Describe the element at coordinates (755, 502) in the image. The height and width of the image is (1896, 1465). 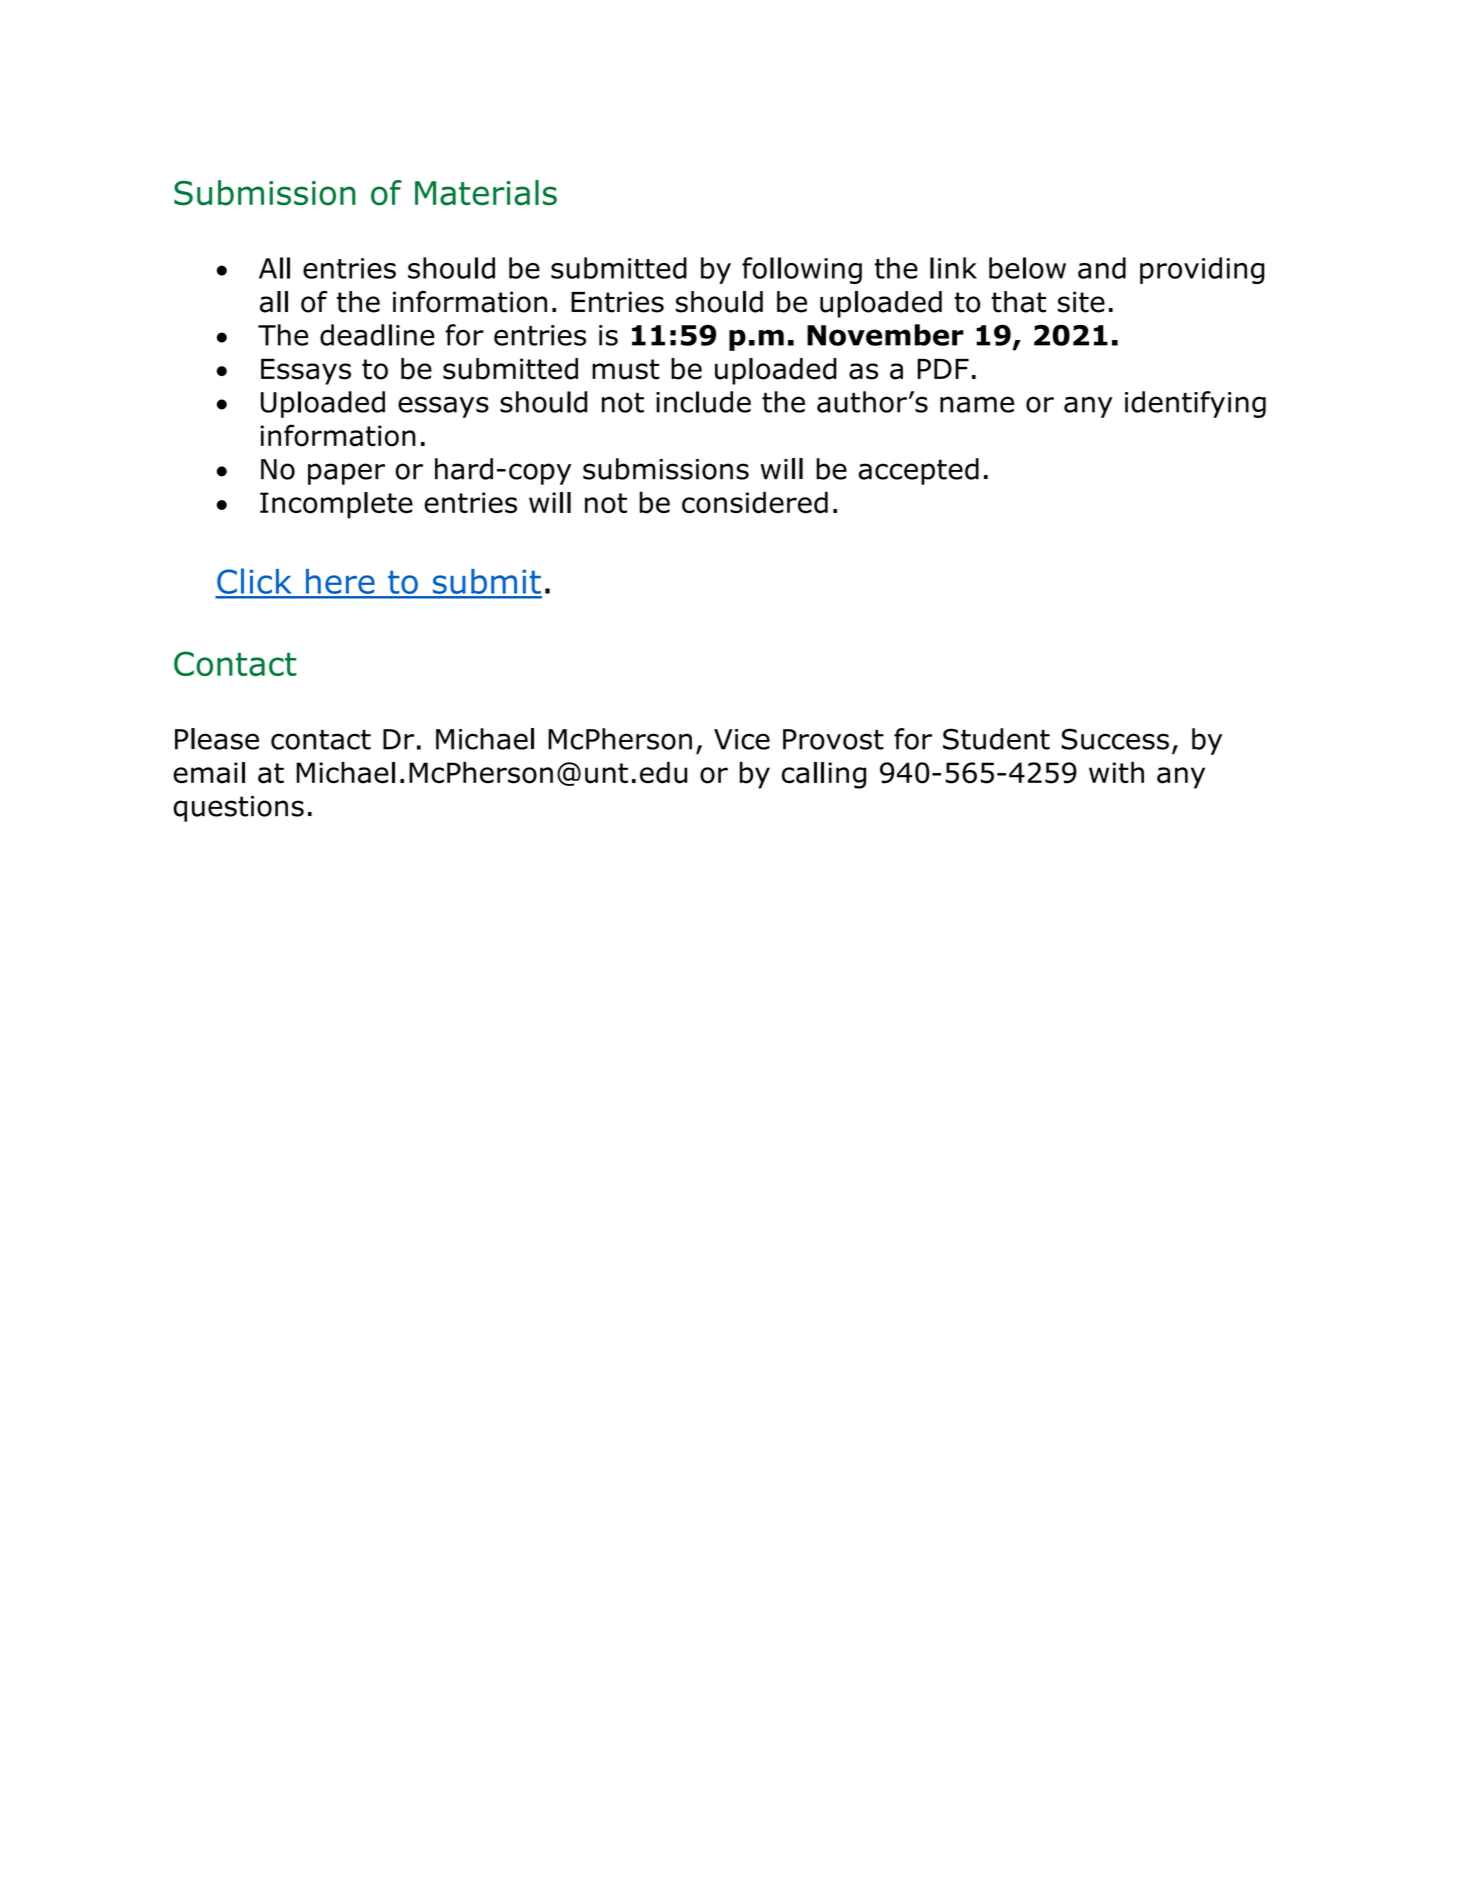
I see `considered` at that location.
